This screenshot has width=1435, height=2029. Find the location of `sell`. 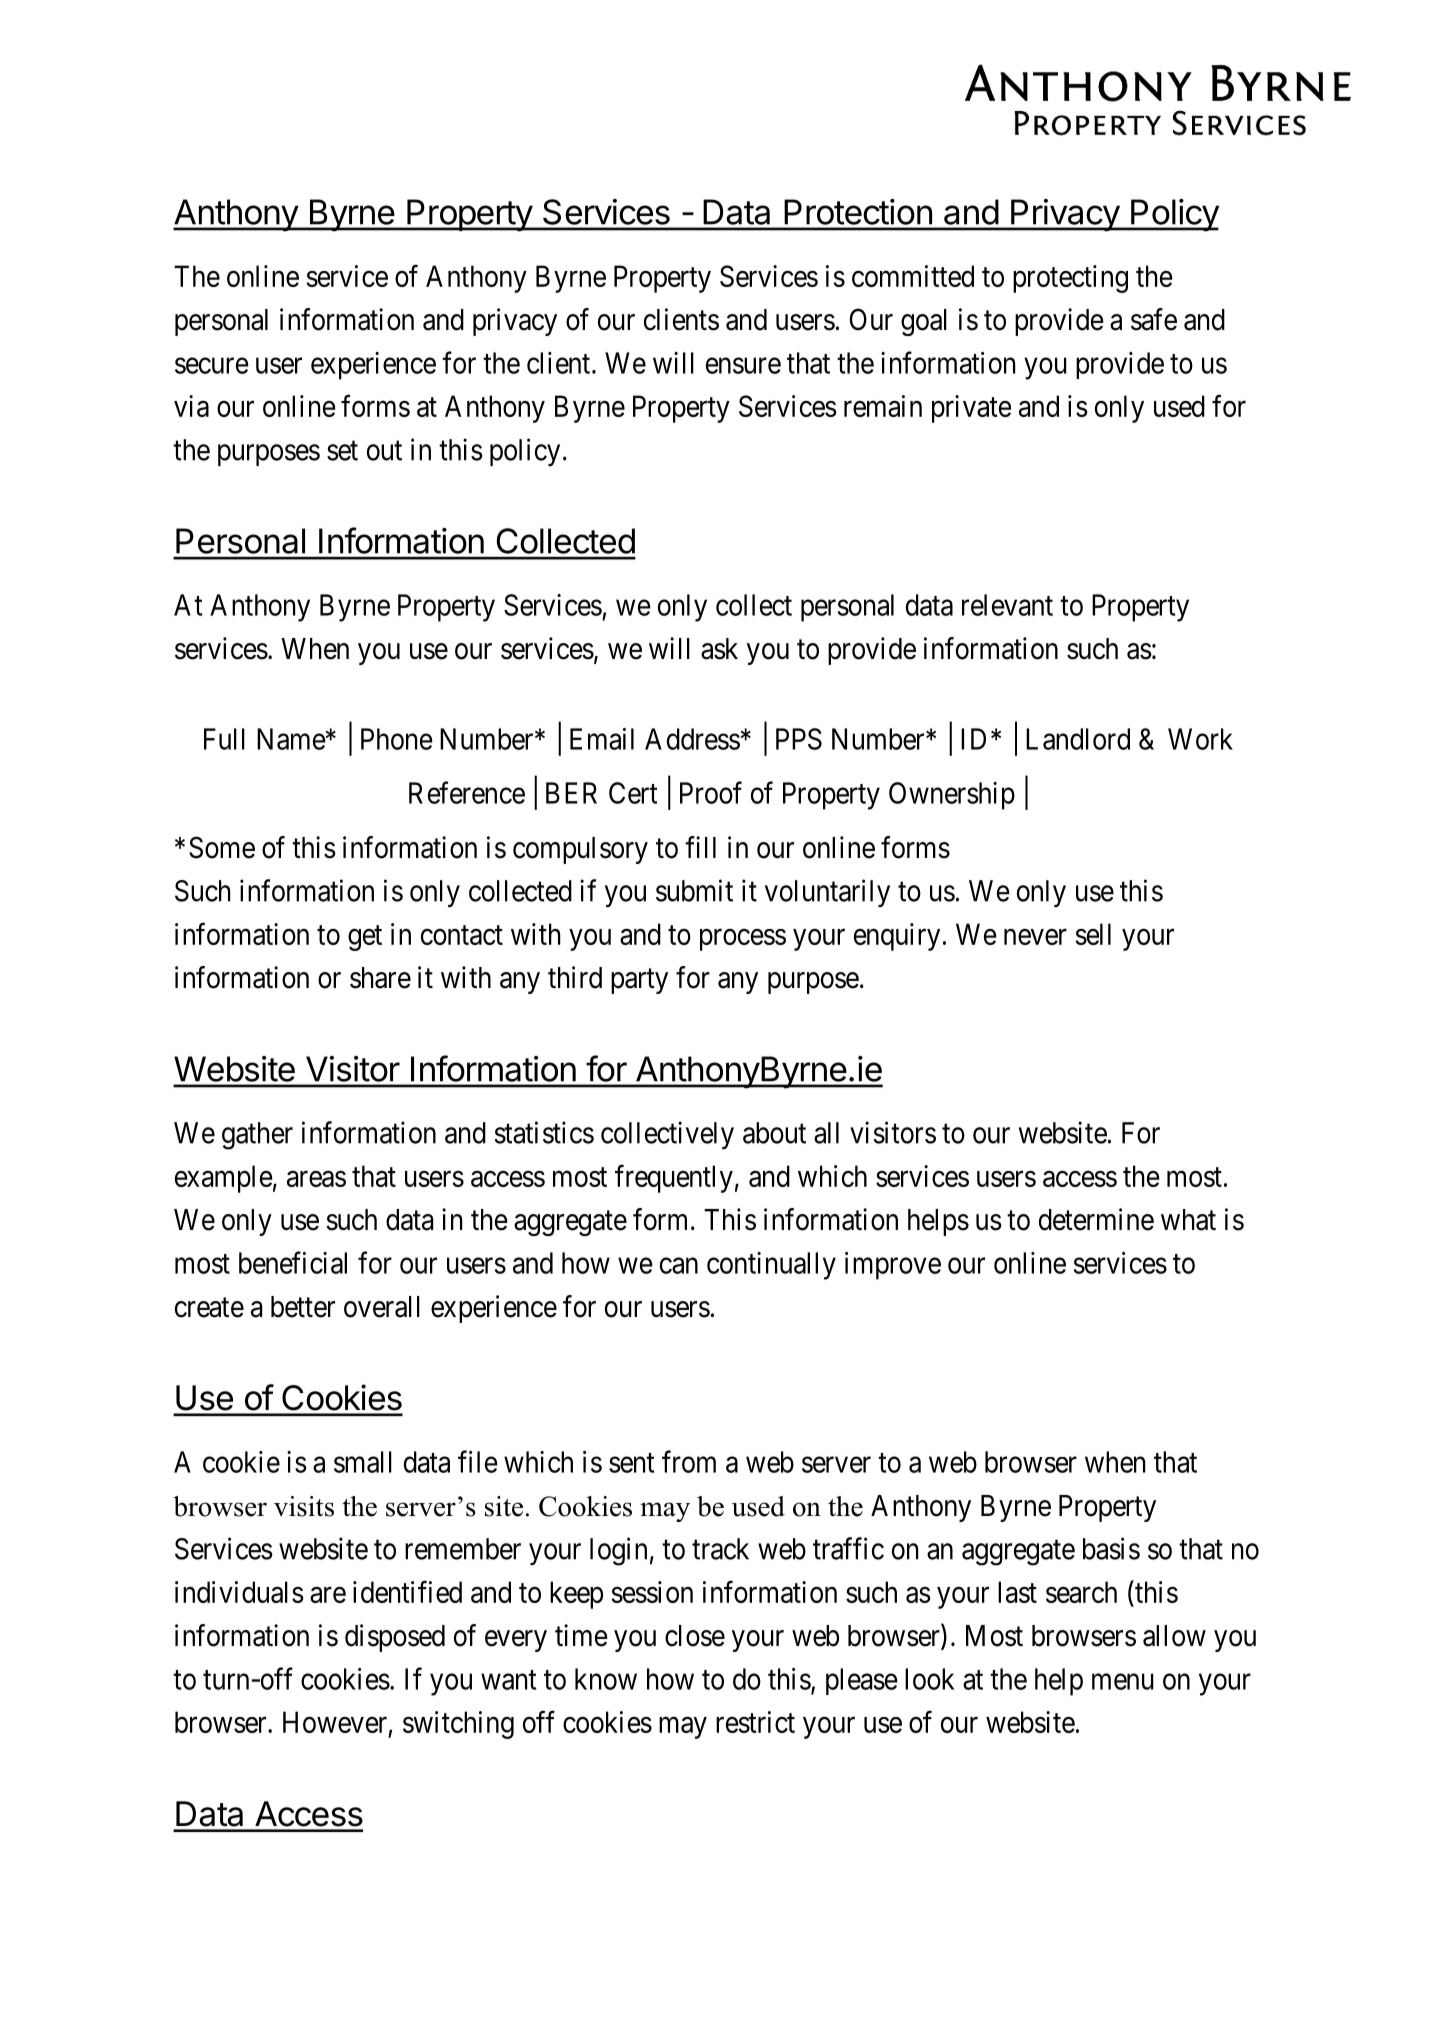

sell is located at coordinates (1093, 934).
